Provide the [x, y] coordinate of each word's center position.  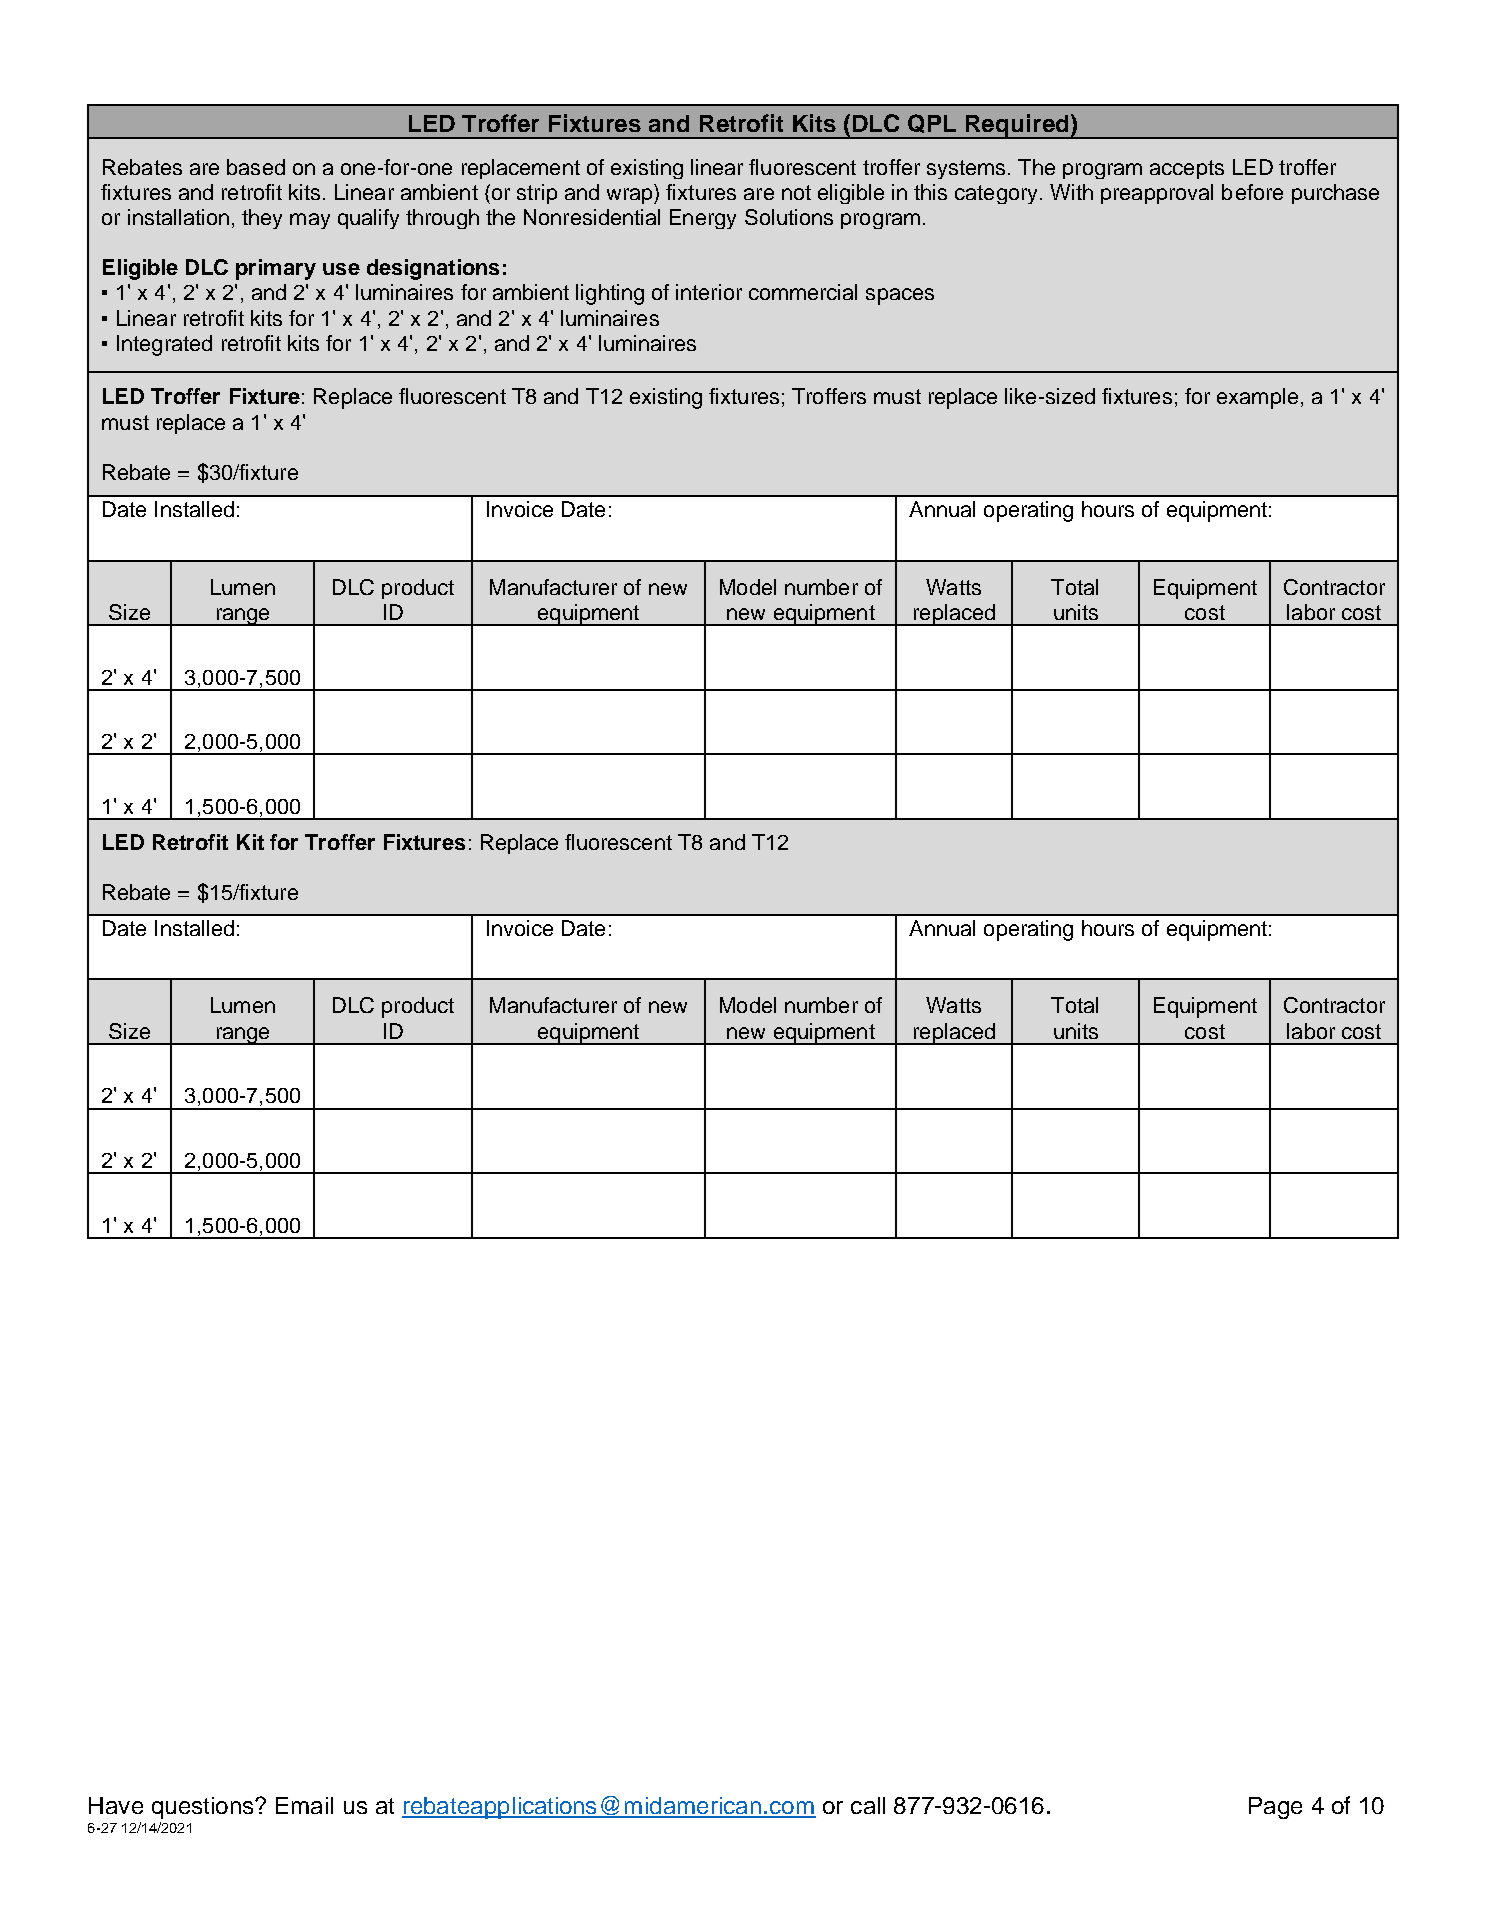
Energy [703, 219]
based [256, 167]
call [868, 1805]
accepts [1187, 169]
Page [1275, 1808]
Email [304, 1805]
